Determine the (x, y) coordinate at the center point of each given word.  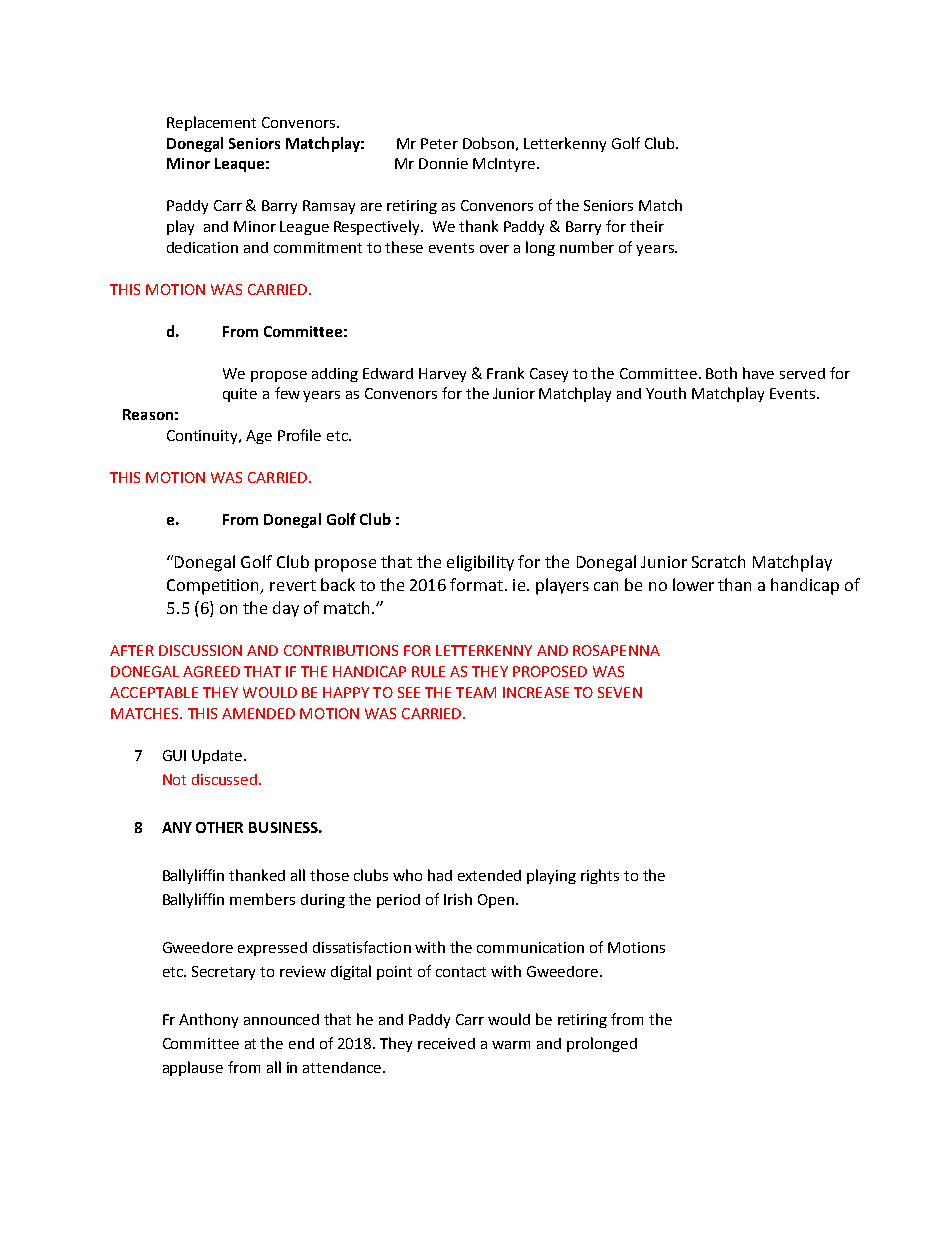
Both (721, 373)
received (446, 1043)
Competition (214, 587)
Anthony (208, 1020)
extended (489, 875)
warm (511, 1045)
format (476, 584)
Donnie (443, 163)
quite (240, 395)
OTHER (219, 827)
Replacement (211, 123)
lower (693, 584)
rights (600, 876)
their (647, 226)
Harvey (442, 375)
